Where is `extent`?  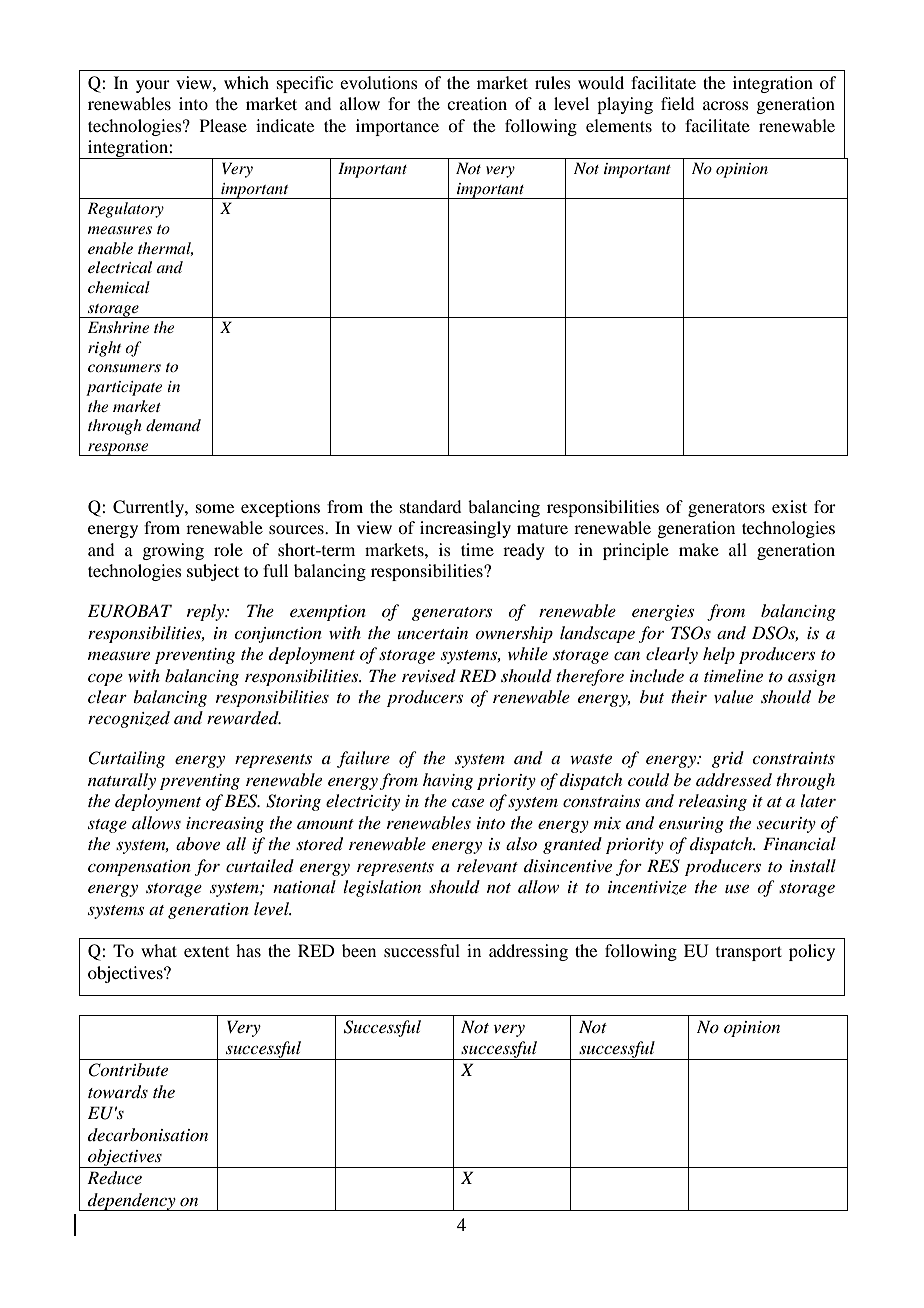
extent is located at coordinates (206, 951).
